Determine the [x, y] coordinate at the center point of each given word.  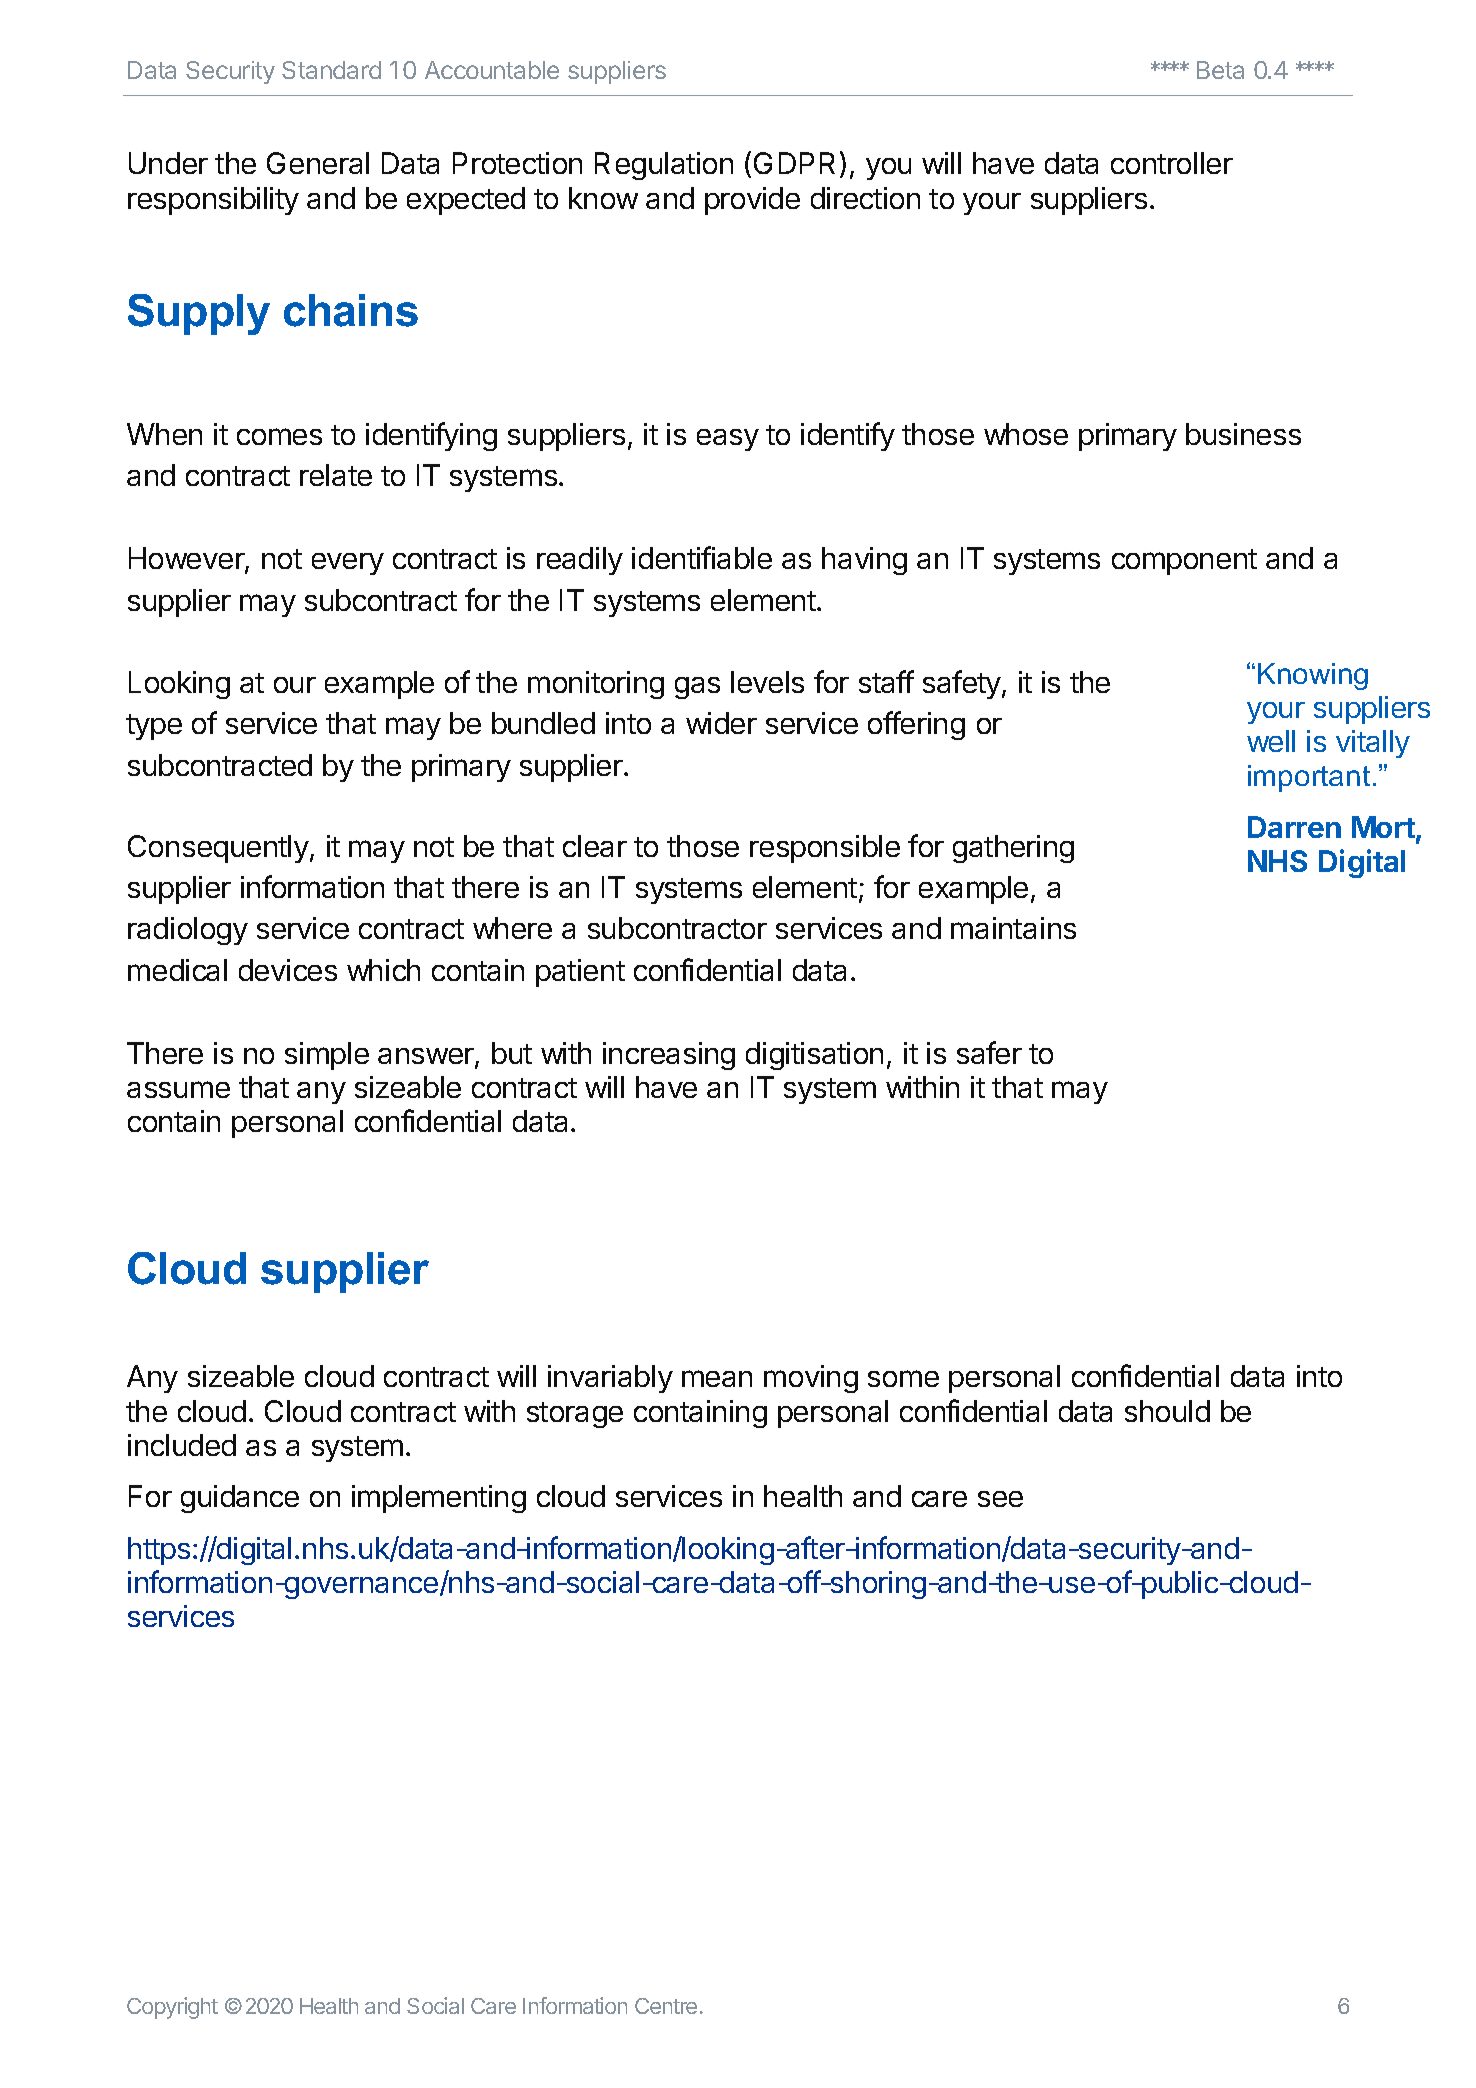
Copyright [172, 2008]
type [154, 727]
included [182, 1445]
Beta [1220, 70]
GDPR [794, 163]
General [318, 163]
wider [721, 723]
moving [811, 1379]
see [1000, 1499]
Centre [666, 2006]
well [1271, 741]
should [1167, 1411]
